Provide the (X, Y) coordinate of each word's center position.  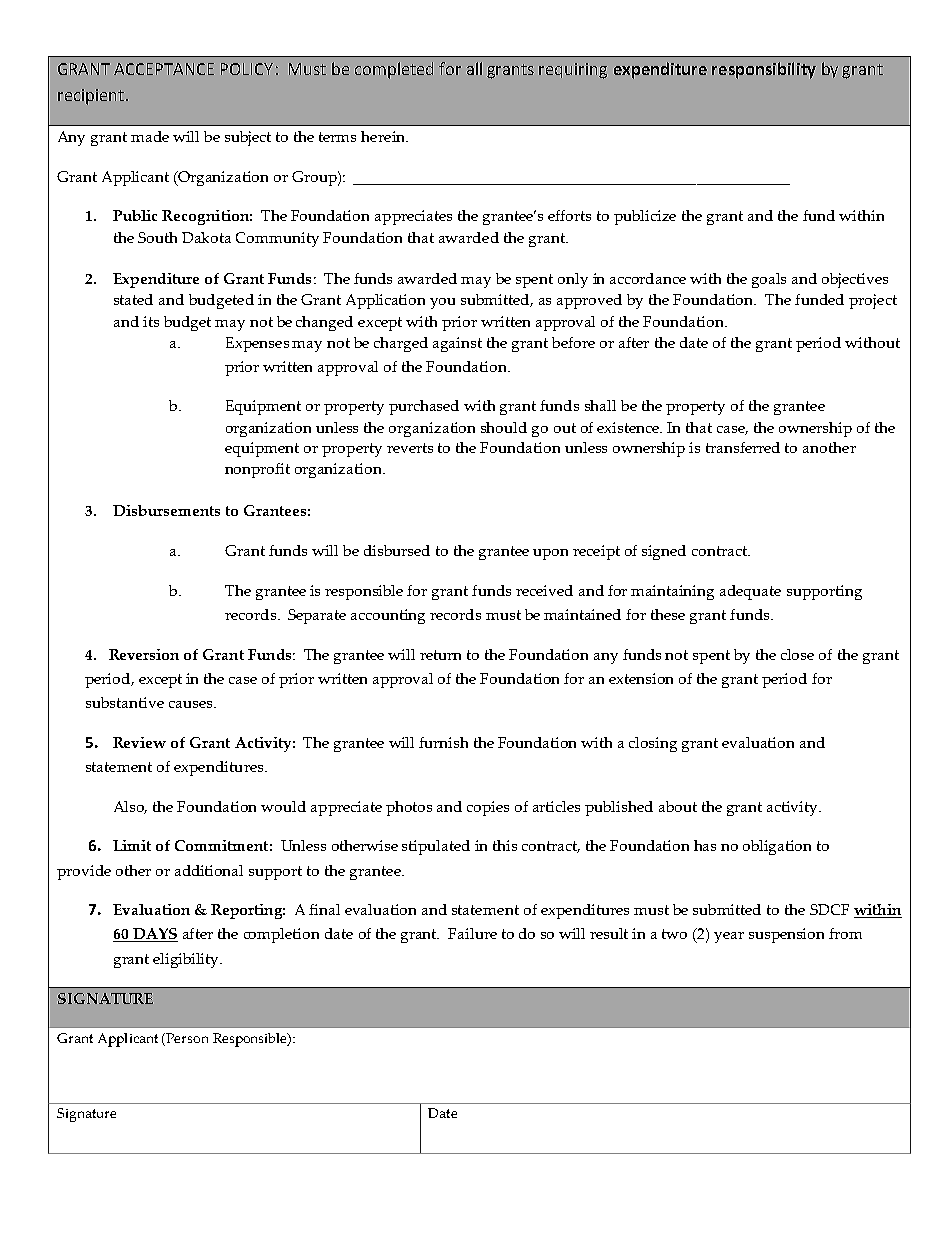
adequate (750, 592)
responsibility (764, 70)
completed (394, 70)
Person (187, 1038)
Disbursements (166, 510)
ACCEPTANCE (164, 69)
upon (550, 554)
